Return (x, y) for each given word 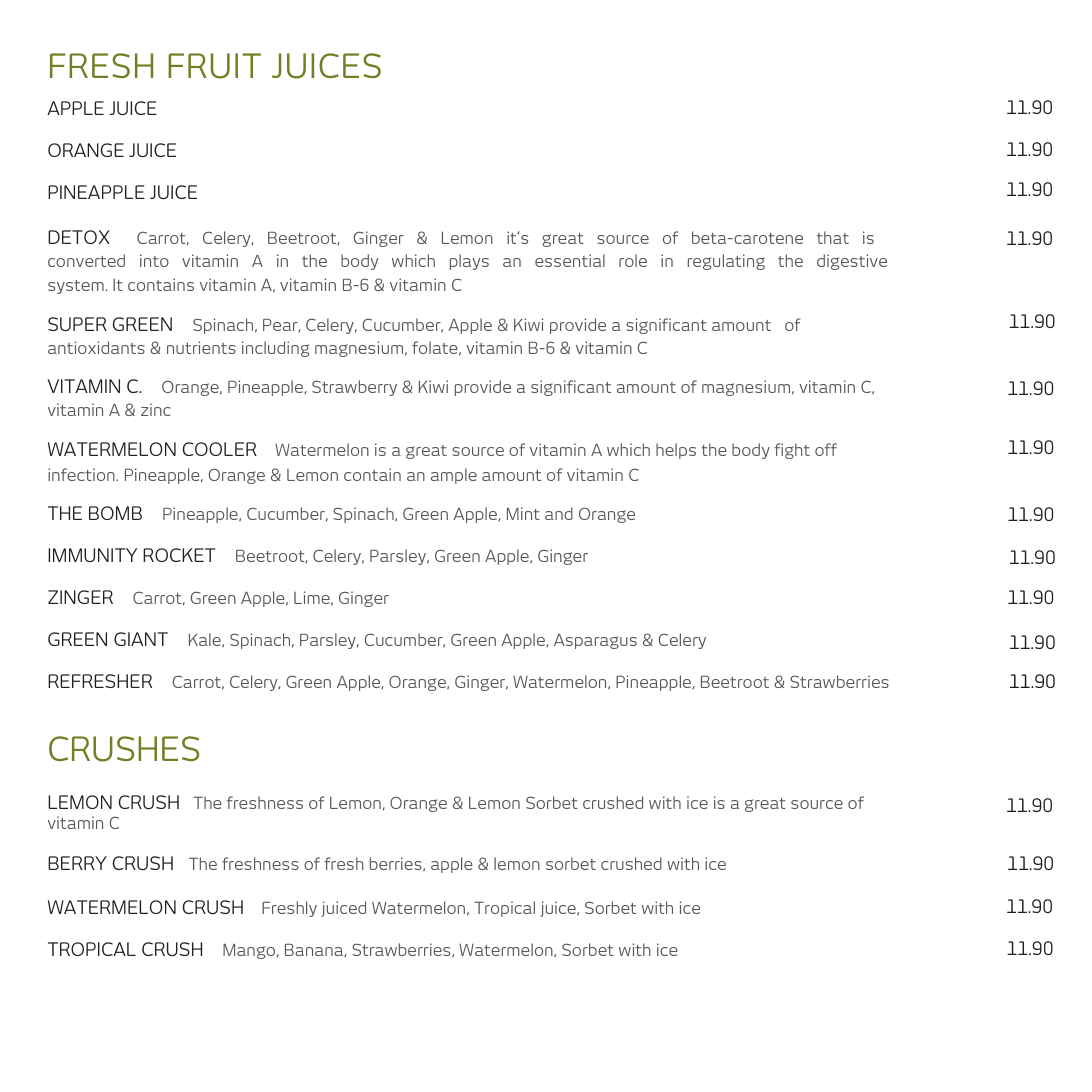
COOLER (219, 449)
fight (792, 451)
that (833, 237)
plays (469, 262)
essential (570, 260)
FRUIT (214, 66)
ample (454, 476)
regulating (726, 262)
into (154, 260)
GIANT (141, 639)
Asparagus (595, 641)
